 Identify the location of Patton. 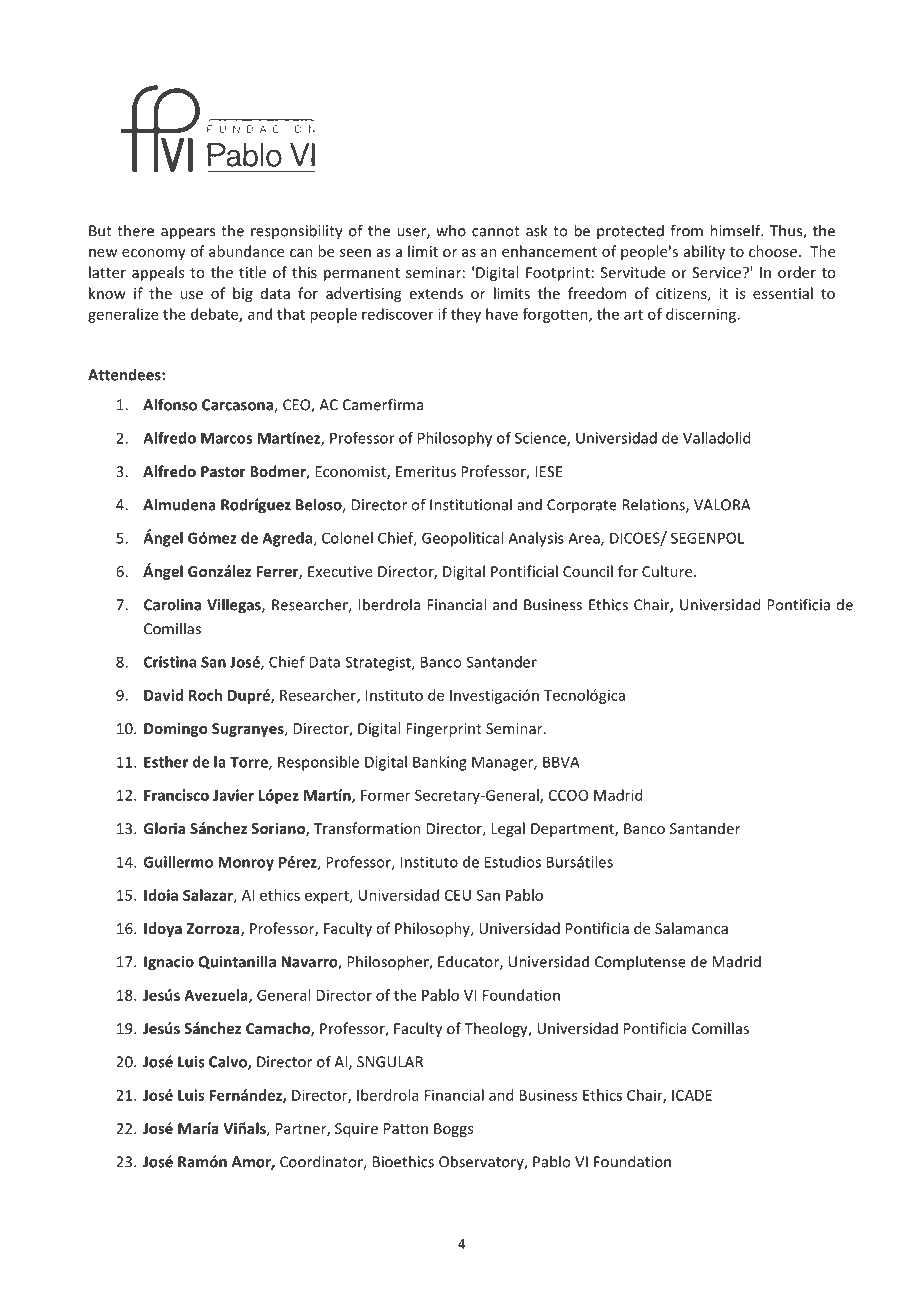
(406, 1128).
